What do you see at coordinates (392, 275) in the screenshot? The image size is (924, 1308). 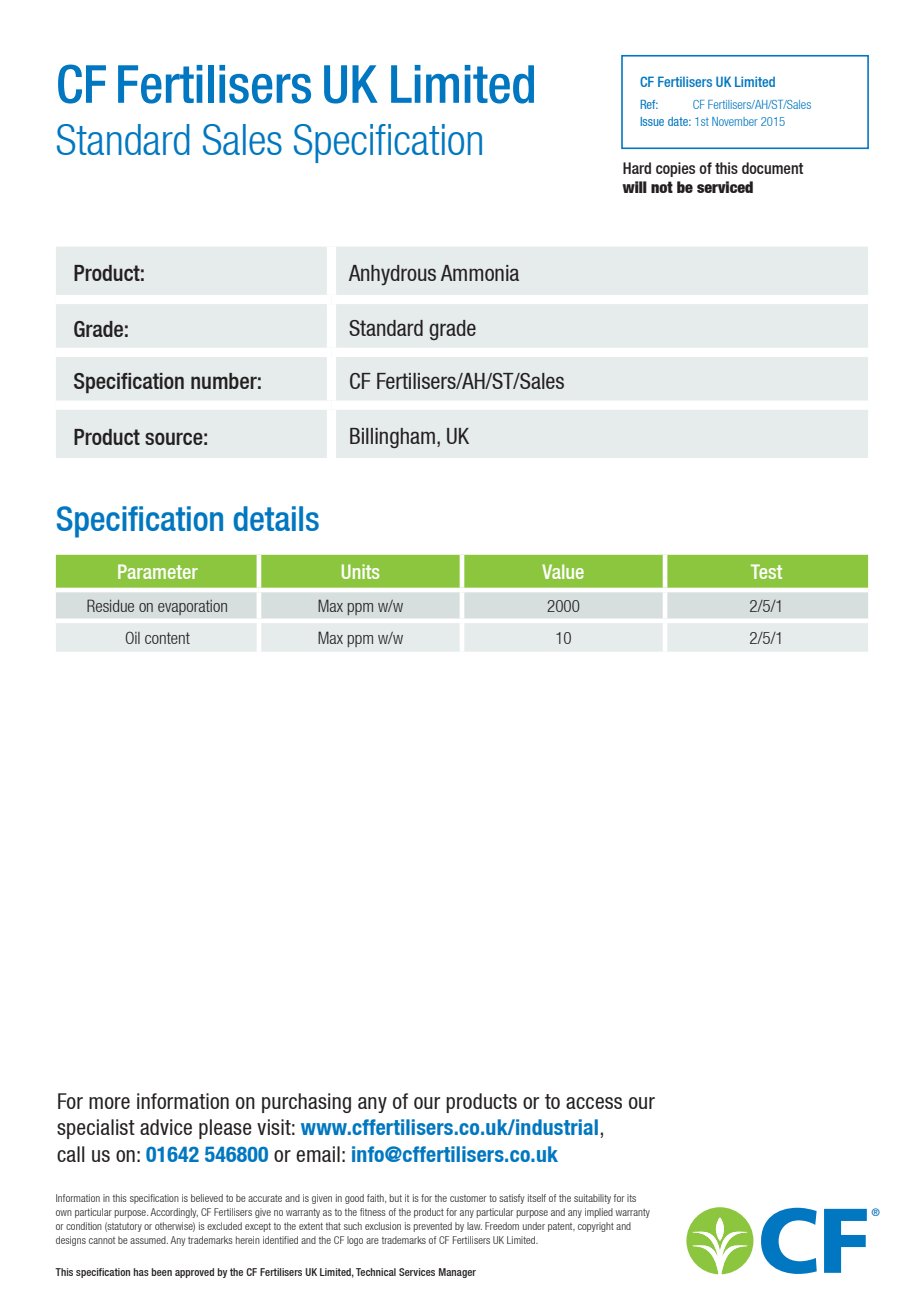 I see `Anhydrous` at bounding box center [392, 275].
